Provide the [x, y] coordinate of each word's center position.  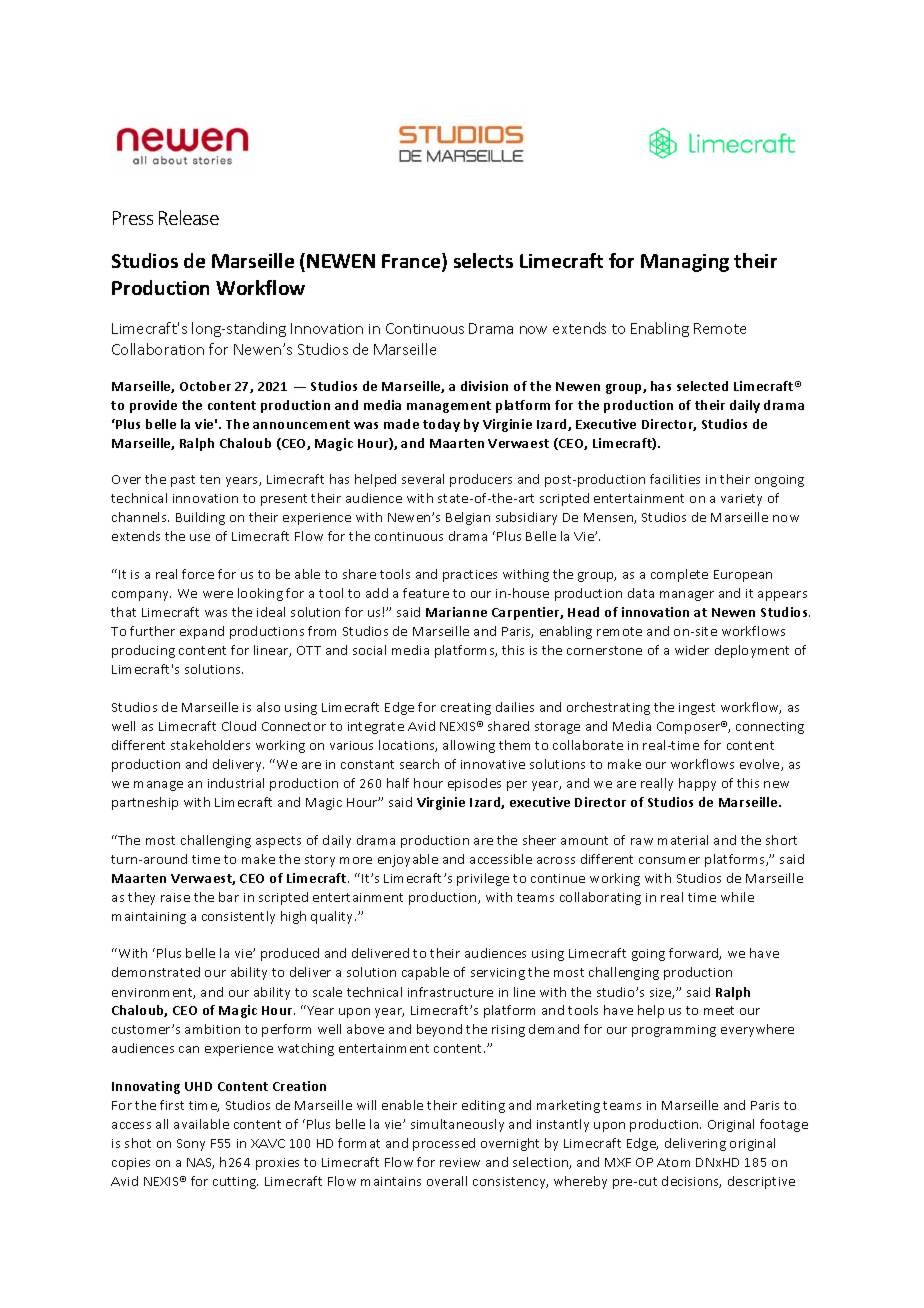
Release [189, 217]
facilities [675, 479]
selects [483, 260]
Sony [191, 1145]
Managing [685, 263]
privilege [483, 879]
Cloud [239, 726]
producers [481, 480]
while [737, 897]
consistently [238, 917]
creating [466, 709]
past [183, 481]
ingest [697, 709]
